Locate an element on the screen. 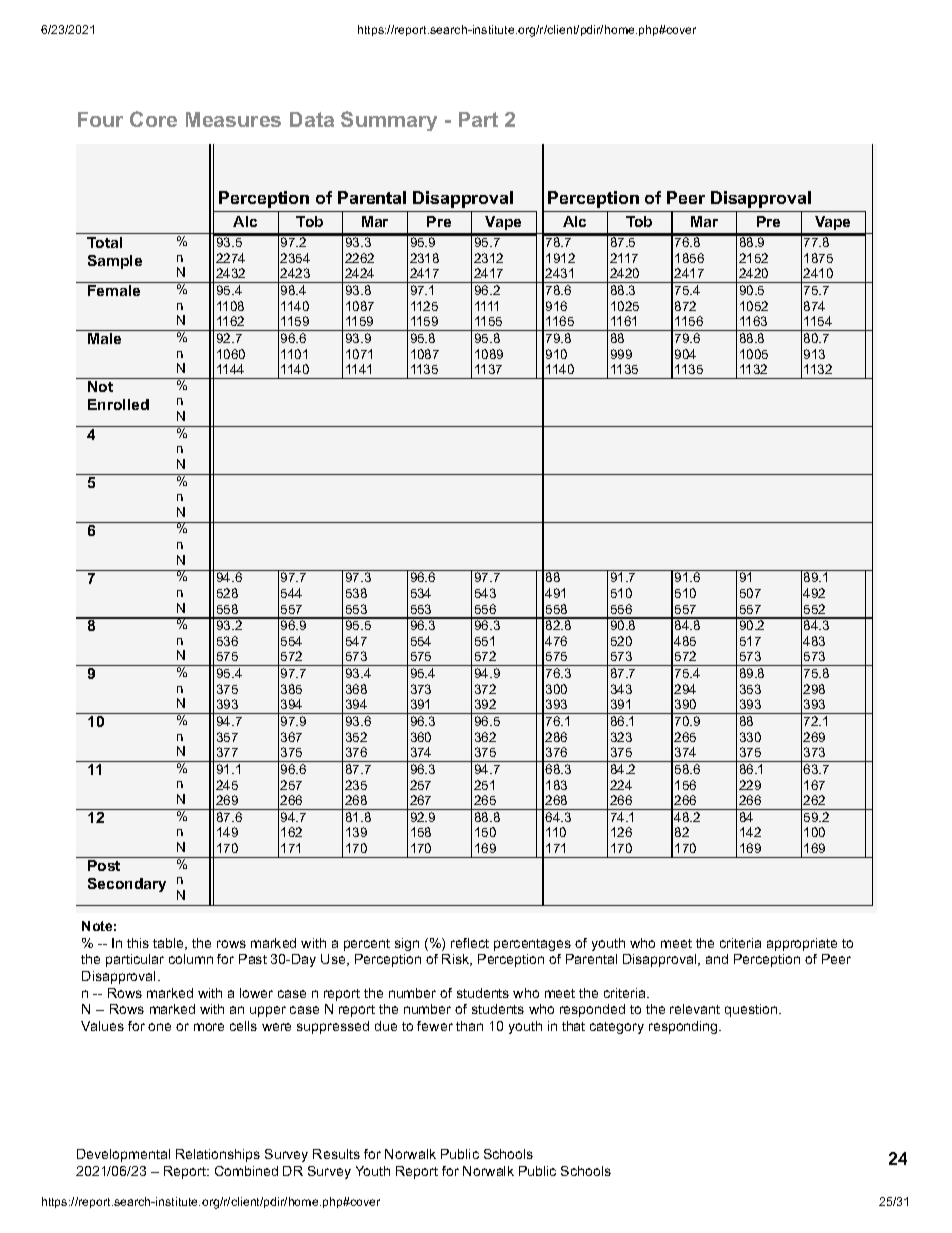 The width and height of the screenshot is (952, 1233). appropriate is located at coordinates (802, 944).
